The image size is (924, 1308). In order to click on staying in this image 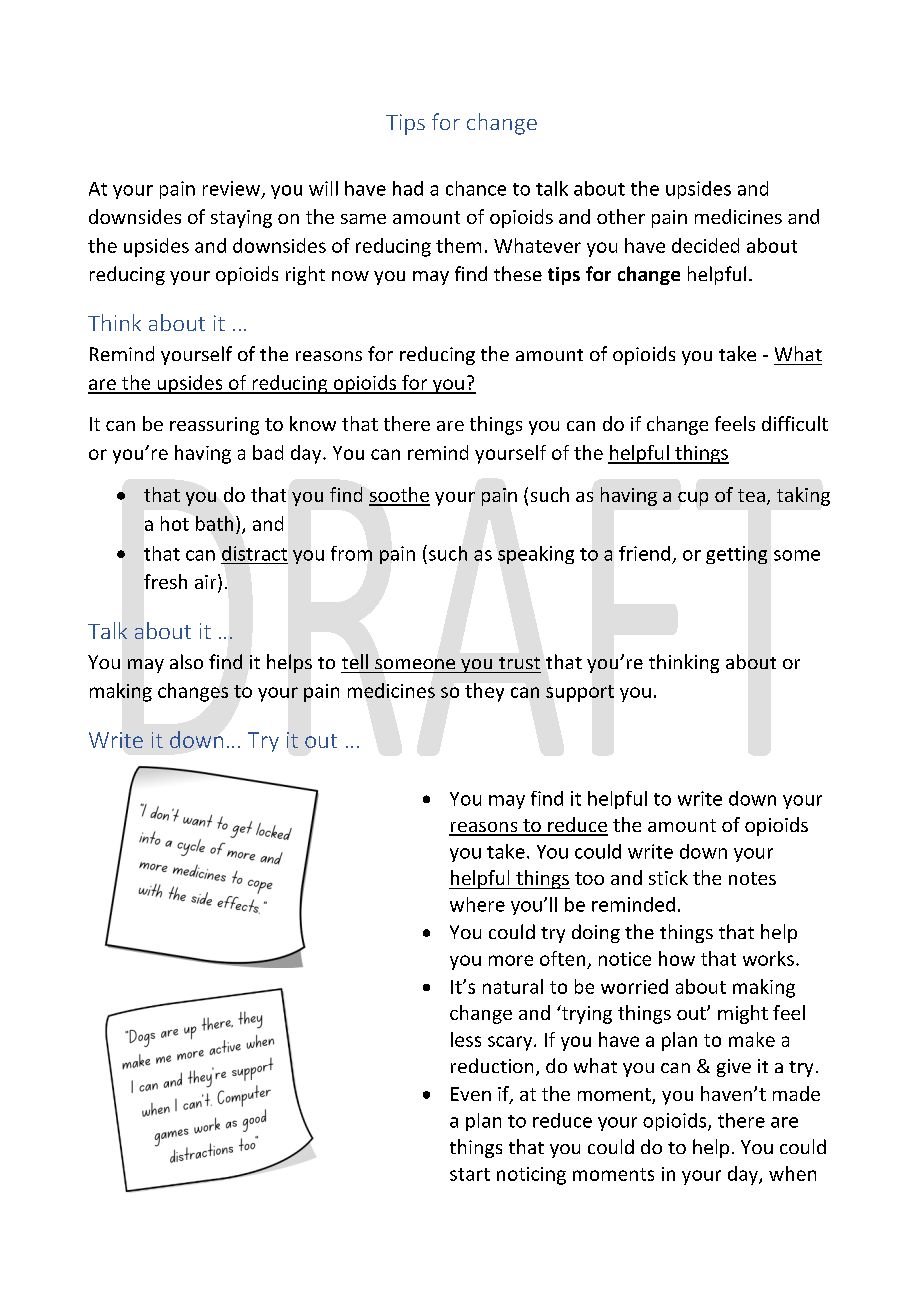, I will do `click(241, 219)`.
